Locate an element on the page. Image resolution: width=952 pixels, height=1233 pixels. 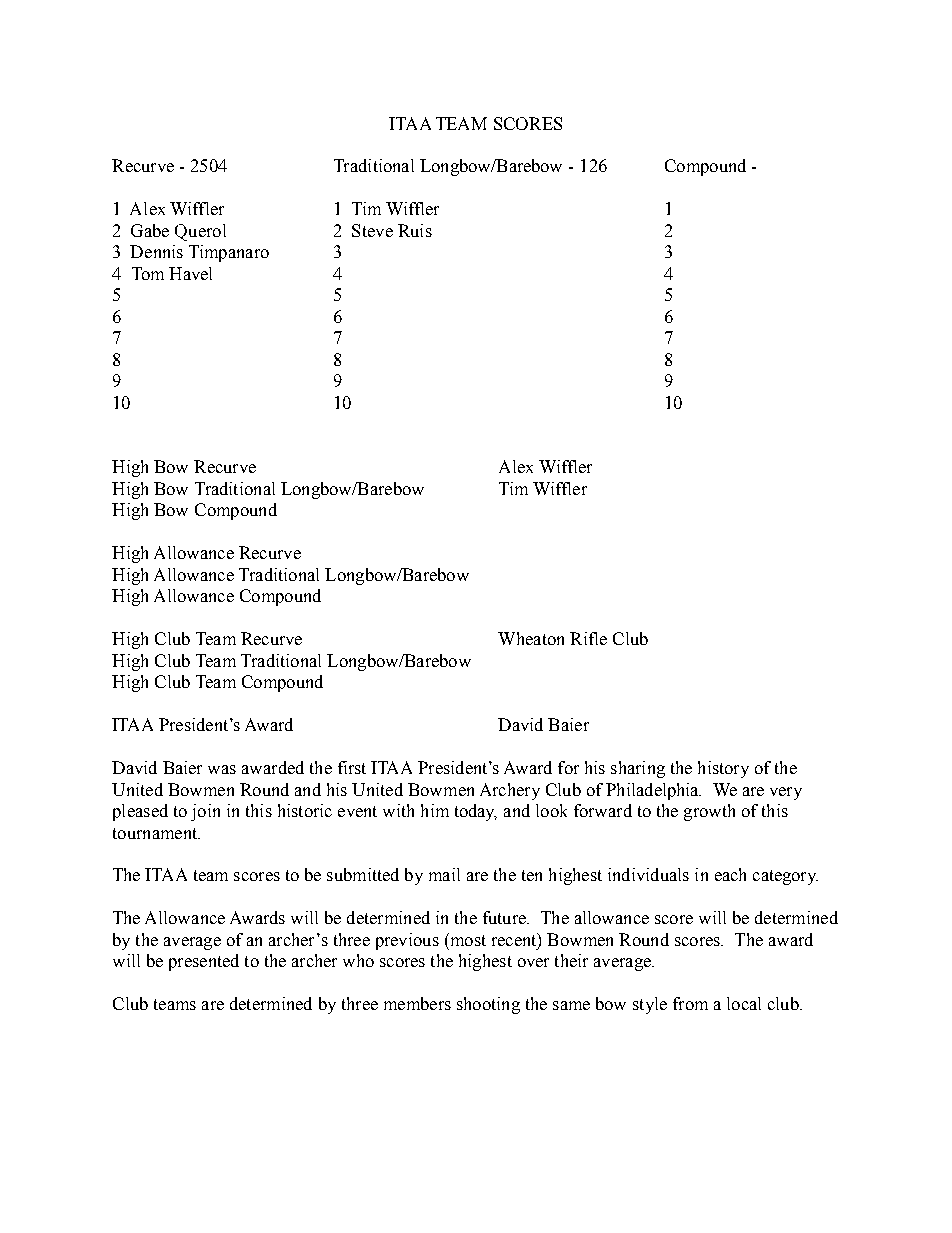
was is located at coordinates (222, 769).
